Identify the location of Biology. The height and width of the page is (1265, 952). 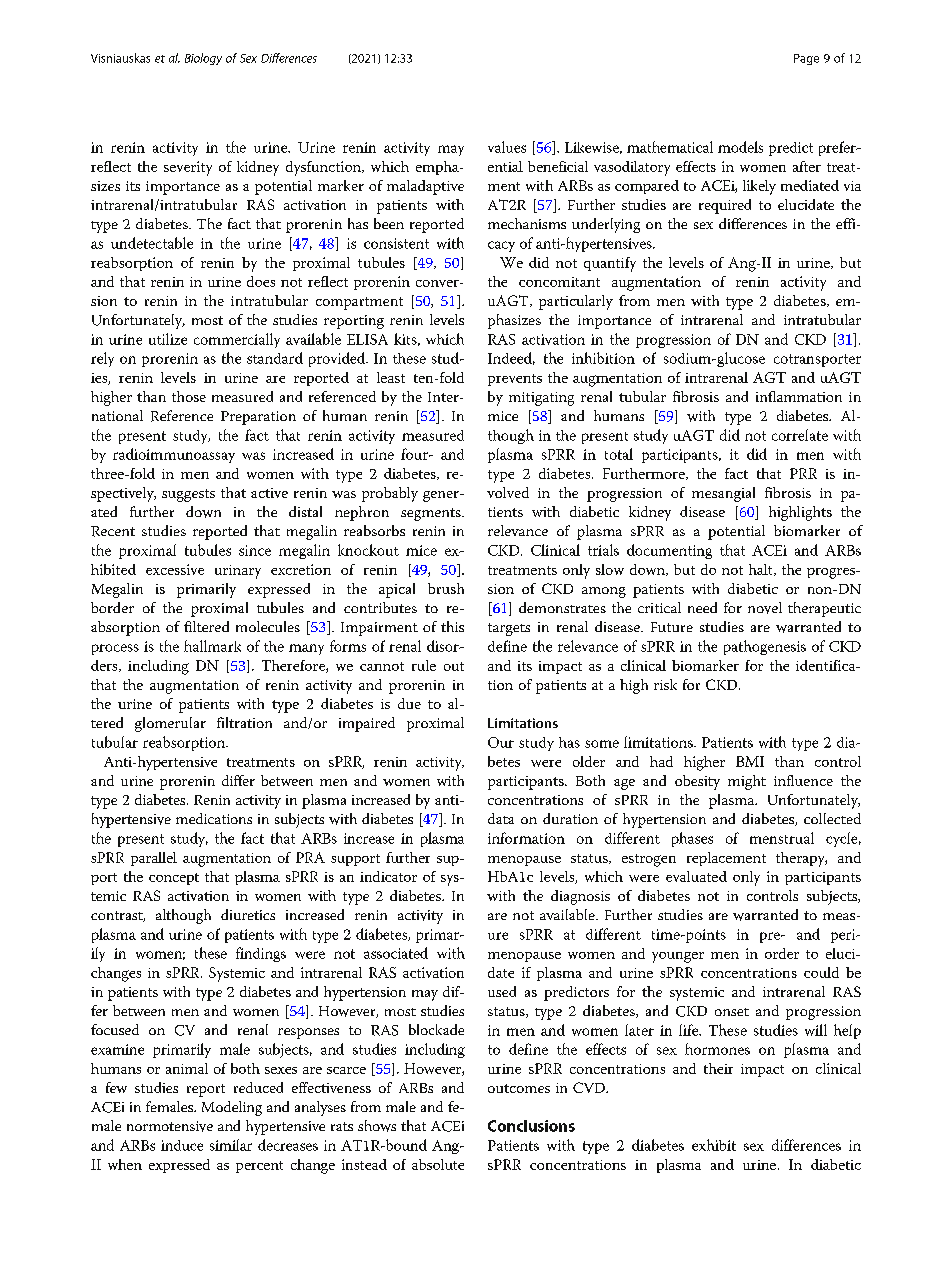
(203, 59).
